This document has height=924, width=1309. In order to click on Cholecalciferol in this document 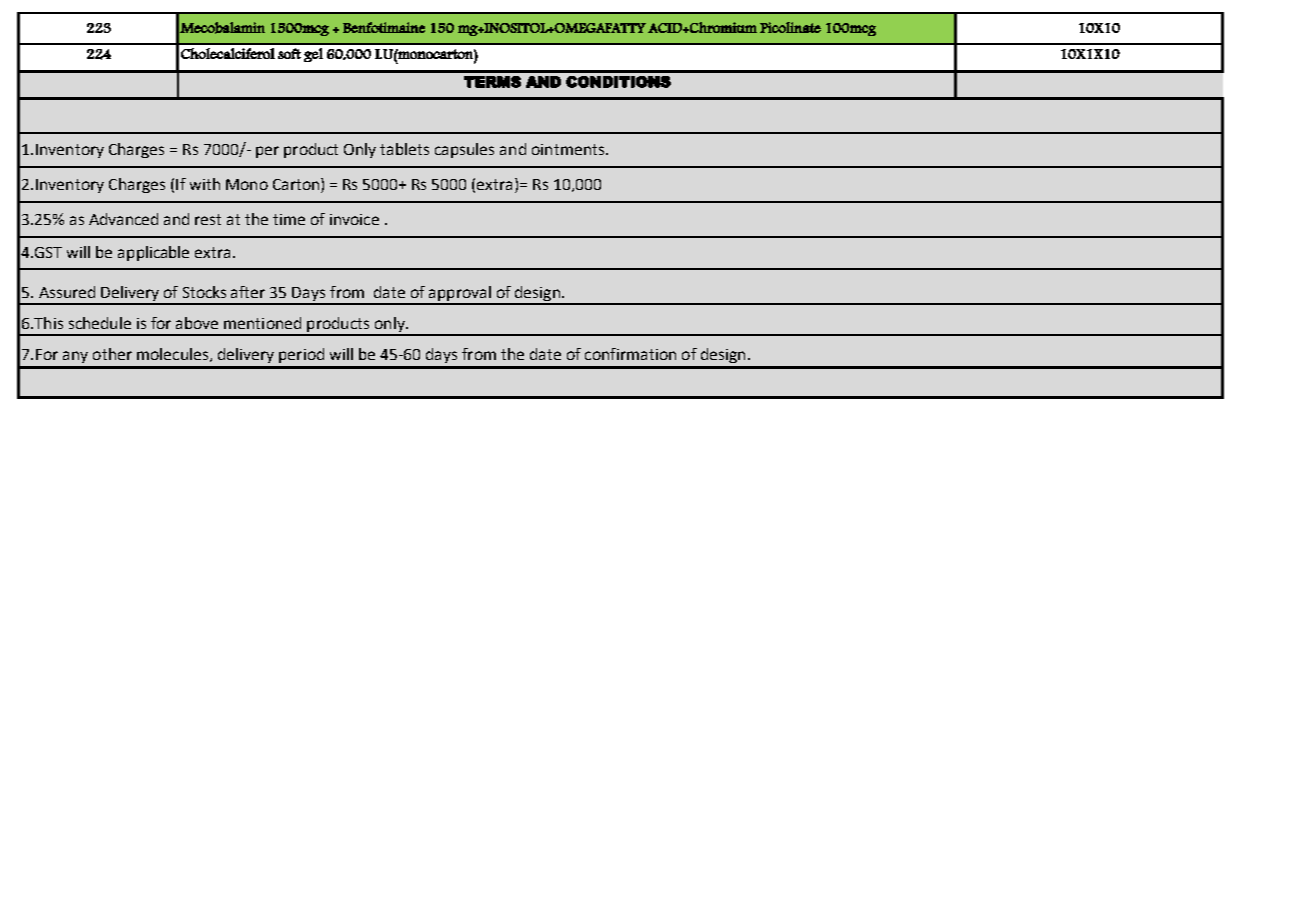, I will do `click(228, 53)`.
